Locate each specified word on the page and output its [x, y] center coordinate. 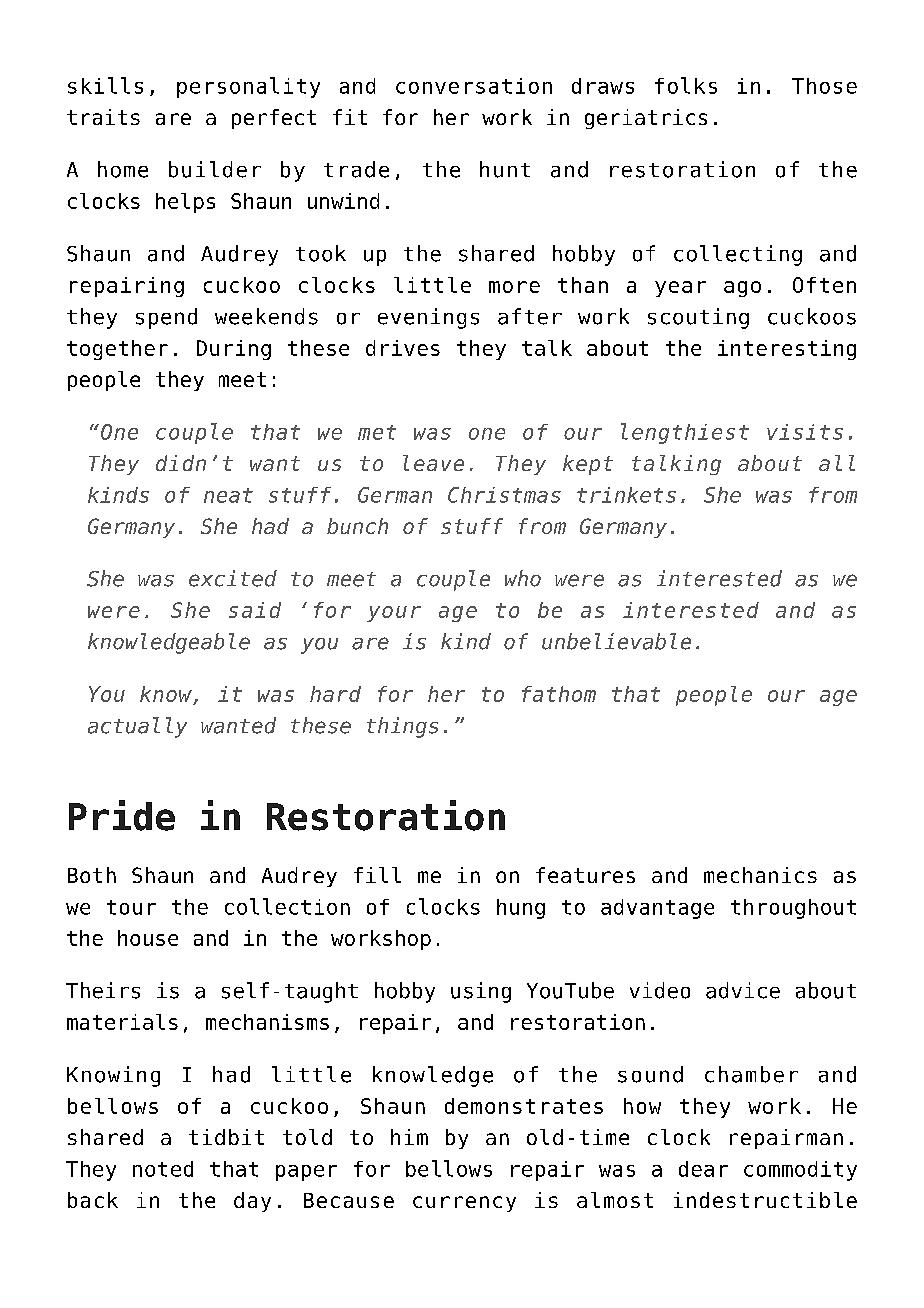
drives [403, 348]
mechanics [760, 875]
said [255, 610]
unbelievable [616, 641]
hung [521, 909]
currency [464, 1204]
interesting [787, 350]
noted [163, 1169]
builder [215, 169]
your [394, 614]
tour [131, 907]
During [234, 350]
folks [686, 85]
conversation [474, 86]
